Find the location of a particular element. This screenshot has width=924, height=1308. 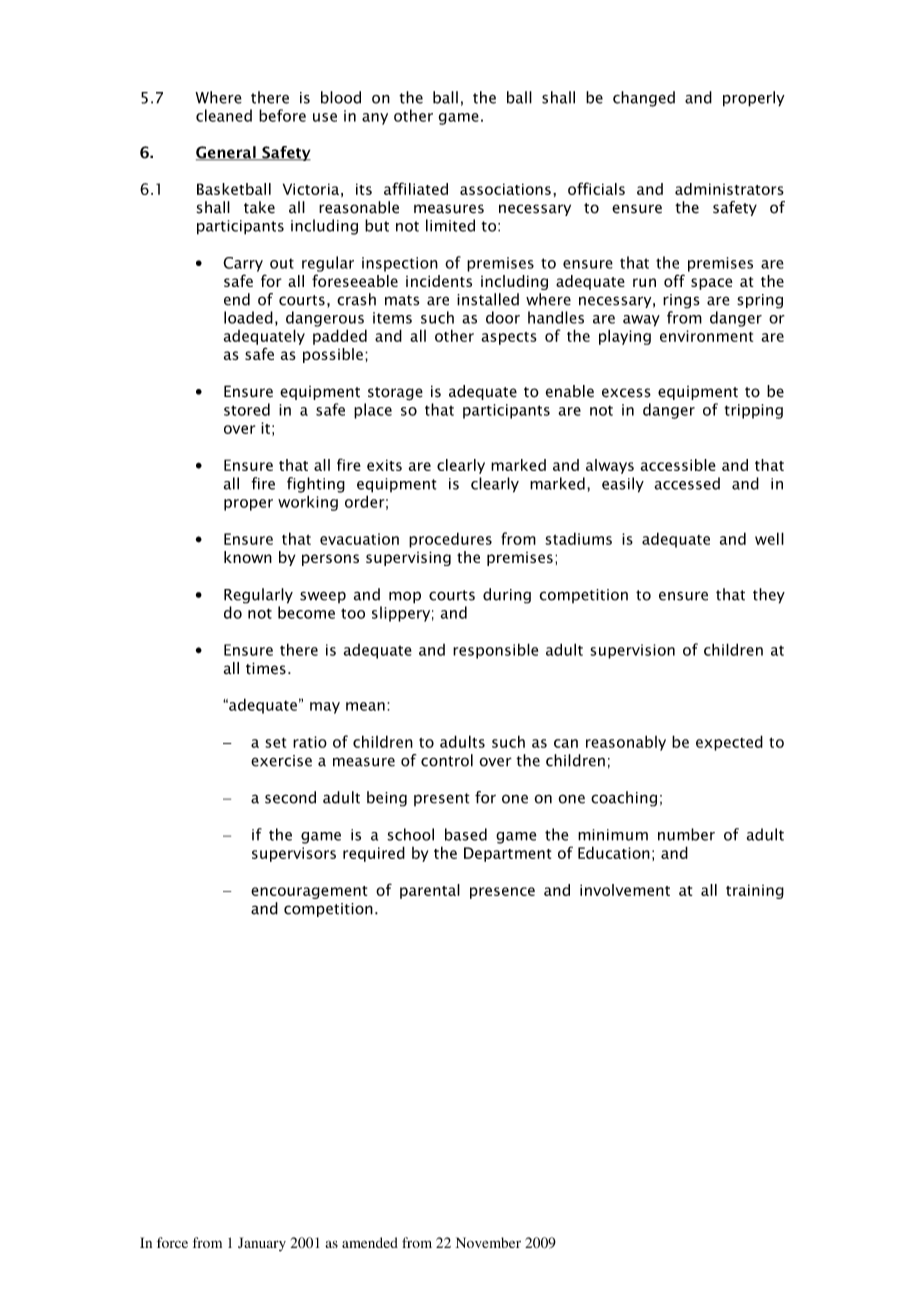

November is located at coordinates (488, 1242).
